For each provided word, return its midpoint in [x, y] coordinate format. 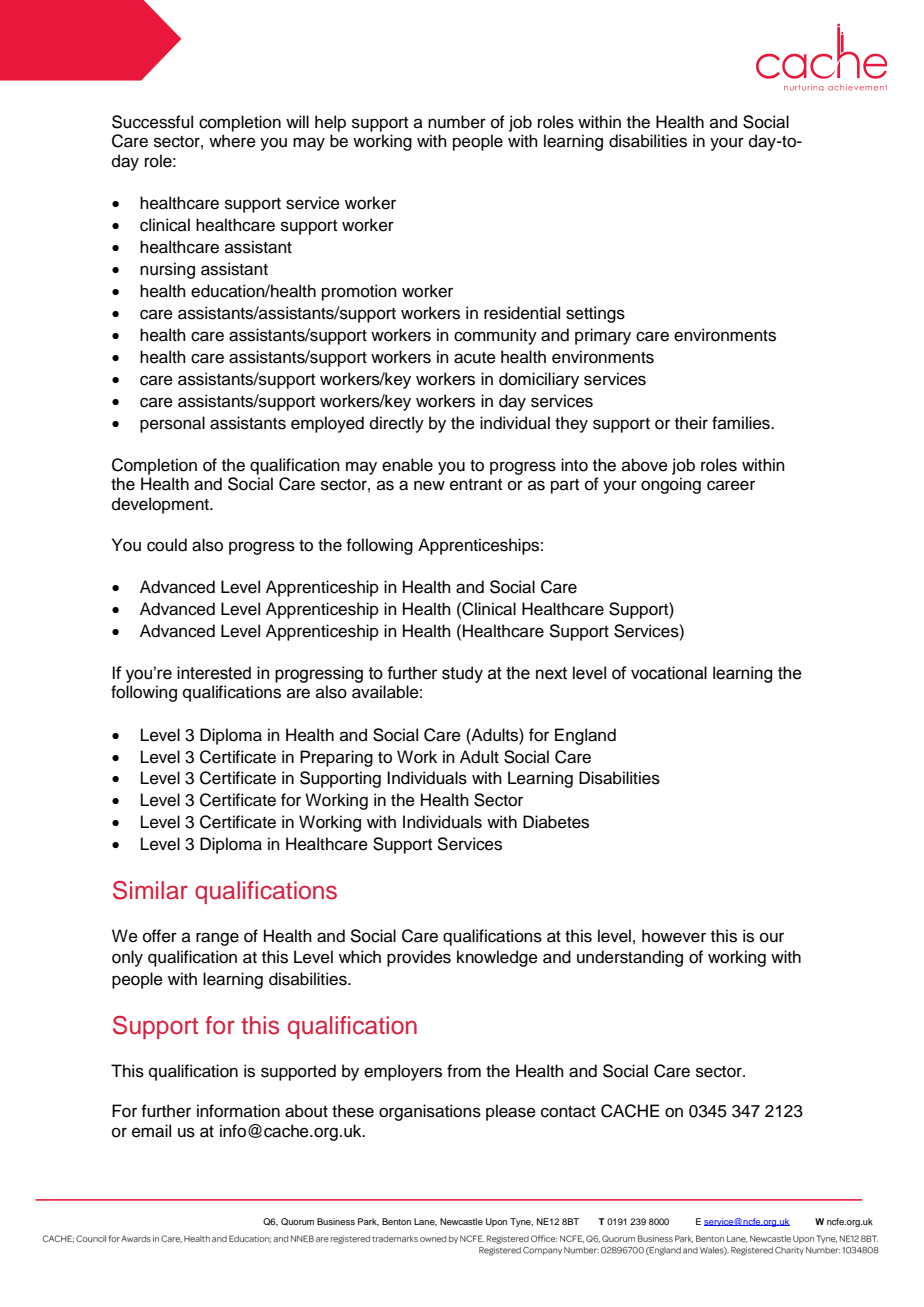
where [232, 141]
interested [214, 673]
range [217, 939]
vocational [669, 673]
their [691, 423]
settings [595, 314]
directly [397, 424]
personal [172, 424]
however [674, 936]
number [457, 122]
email [151, 1131]
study [462, 674]
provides [419, 958]
